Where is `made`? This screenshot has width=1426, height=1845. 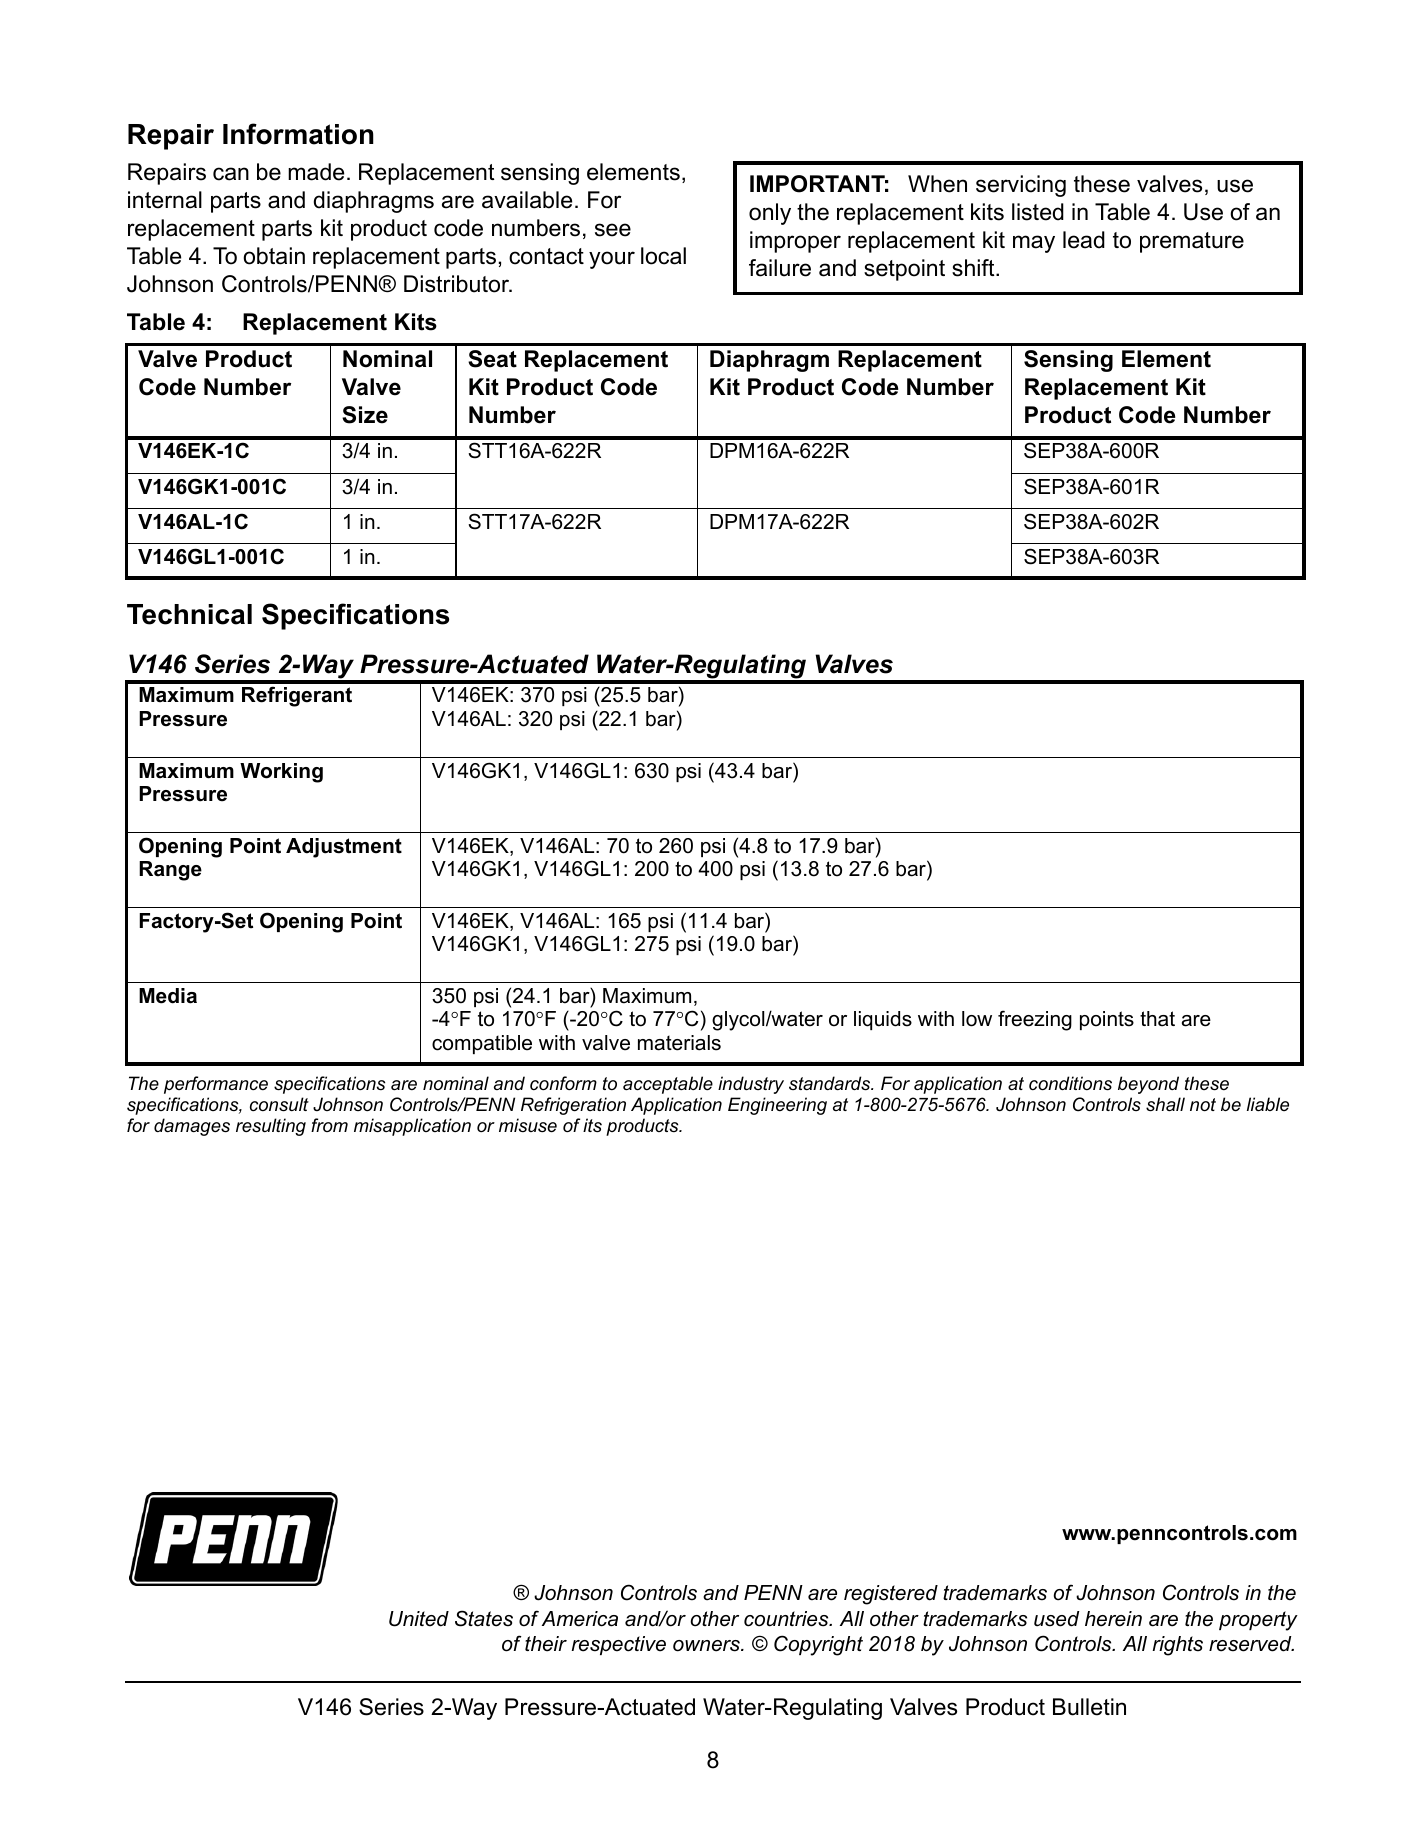 made is located at coordinates (316, 172).
